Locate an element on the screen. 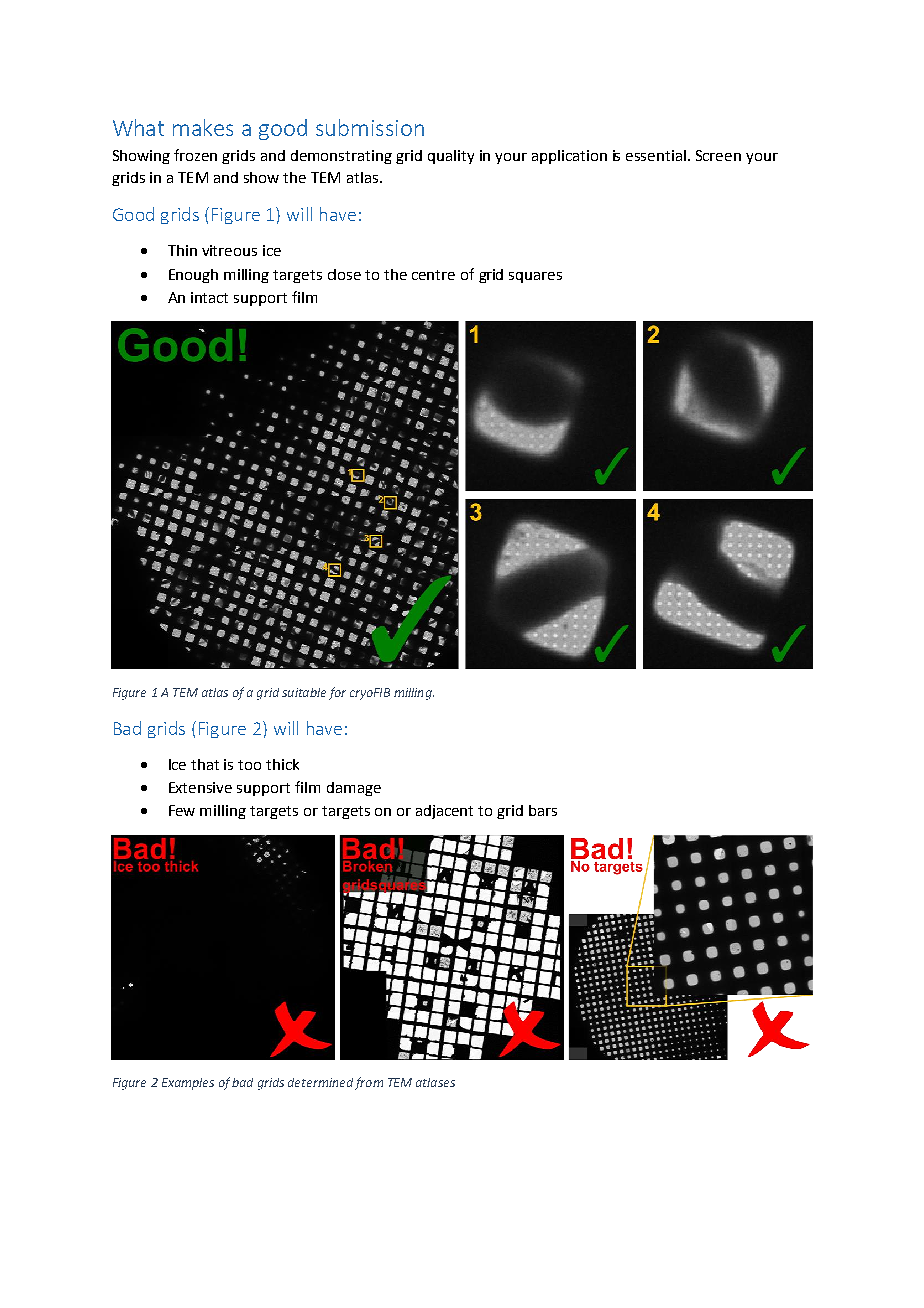  essential is located at coordinates (656, 155).
